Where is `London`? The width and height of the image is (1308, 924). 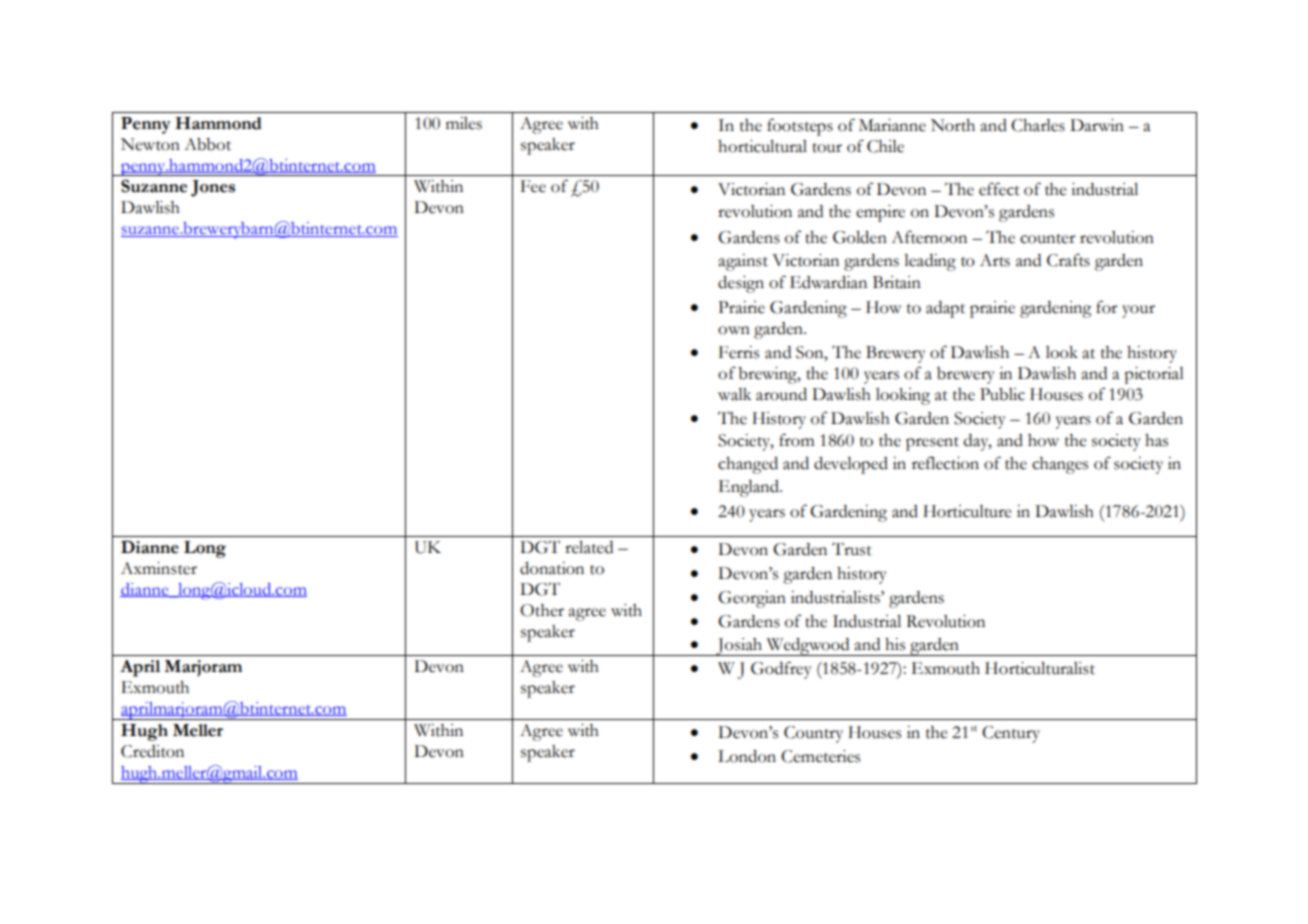
London is located at coordinates (747, 756).
